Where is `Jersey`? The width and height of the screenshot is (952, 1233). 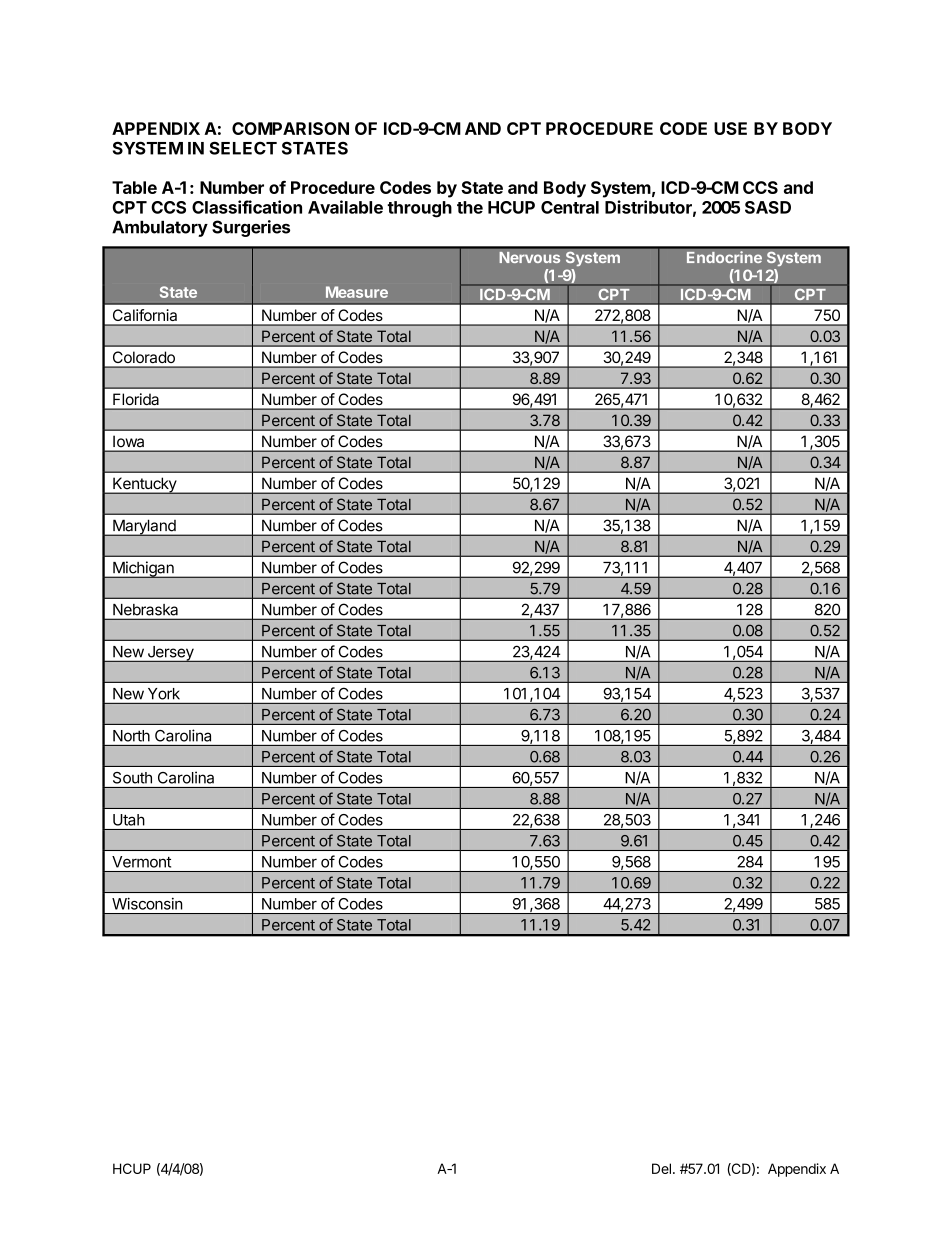 Jersey is located at coordinates (170, 654).
